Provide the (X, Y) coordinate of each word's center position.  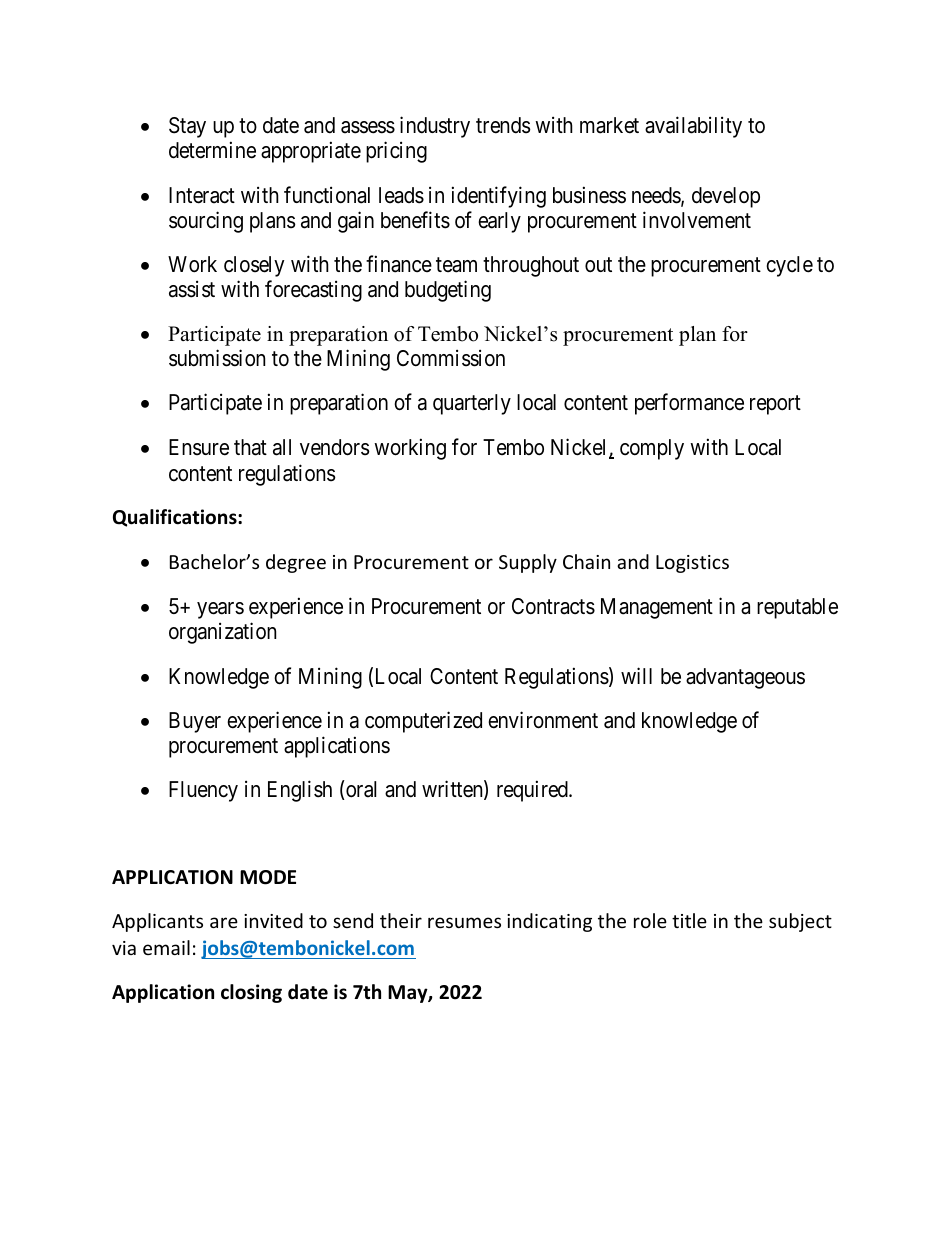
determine (212, 150)
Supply (528, 563)
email (166, 947)
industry (435, 127)
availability (693, 127)
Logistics (692, 564)
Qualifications (176, 518)
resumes (464, 922)
